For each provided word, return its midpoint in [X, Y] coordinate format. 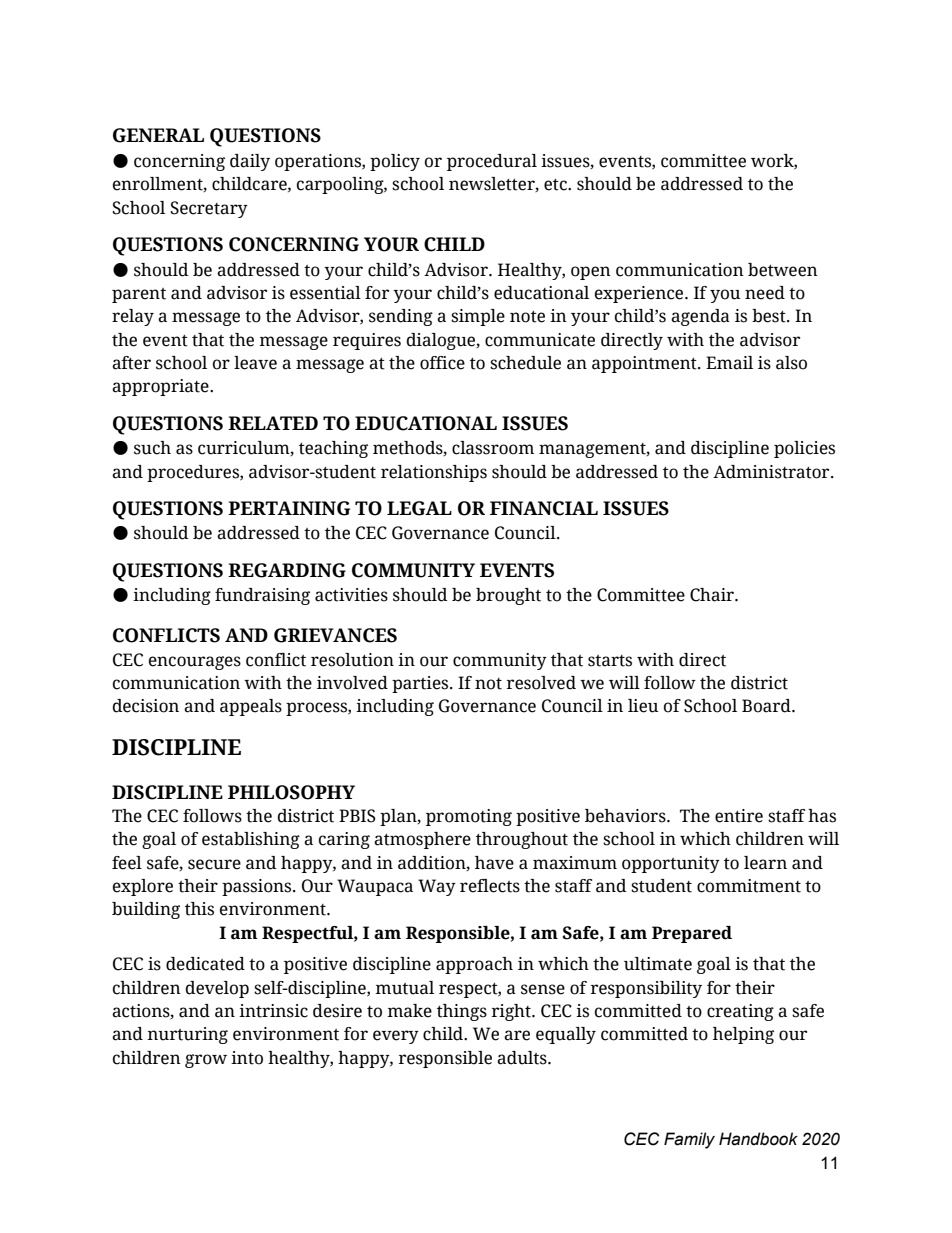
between [783, 270]
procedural [492, 162]
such [152, 448]
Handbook [758, 1139]
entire [739, 816]
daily [250, 162]
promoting [469, 817]
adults [523, 1058]
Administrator [772, 472]
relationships [434, 473]
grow [206, 1061]
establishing [251, 840]
